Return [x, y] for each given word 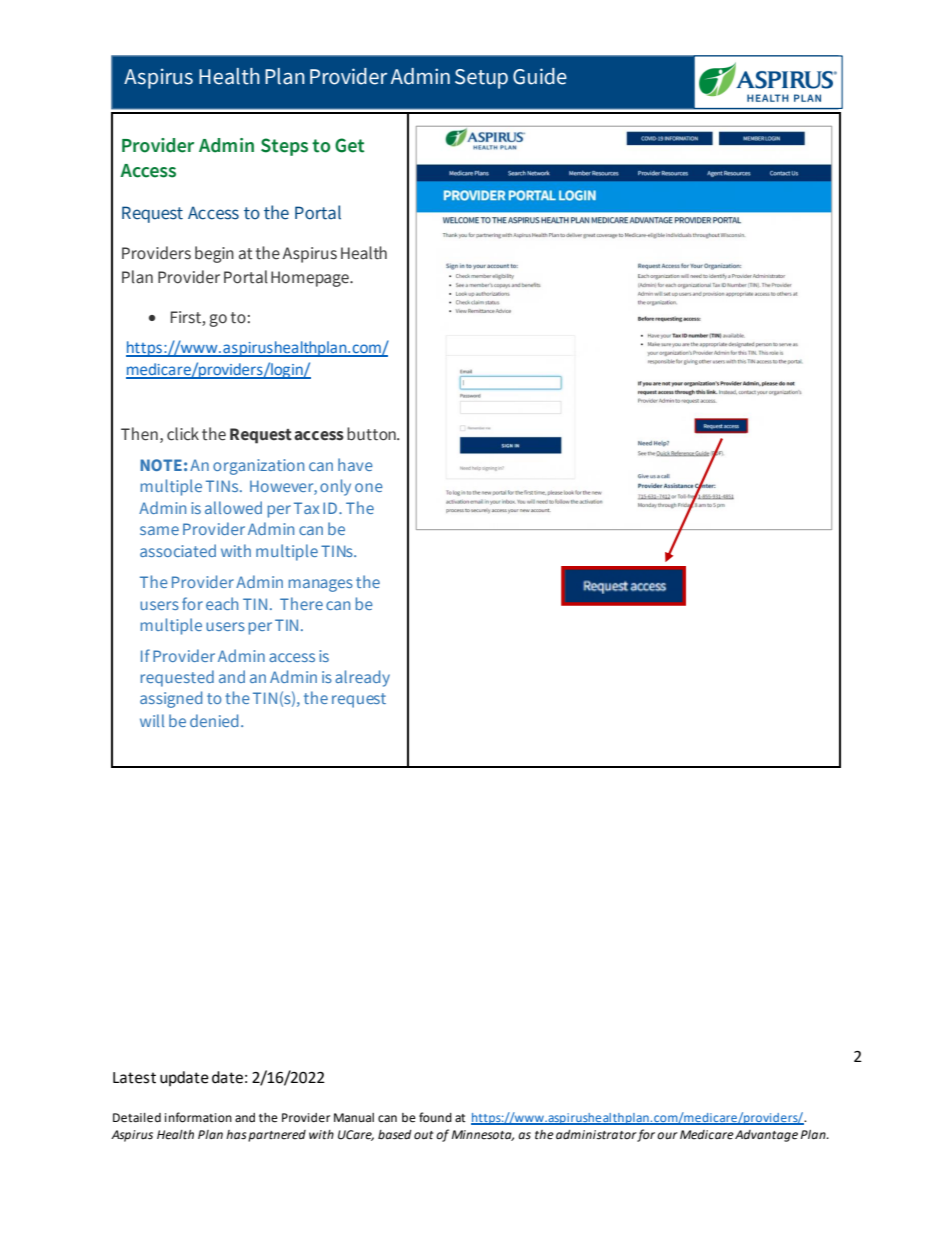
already [362, 678]
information [198, 1117]
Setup [481, 79]
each [222, 603]
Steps [284, 147]
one [369, 487]
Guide [540, 76]
